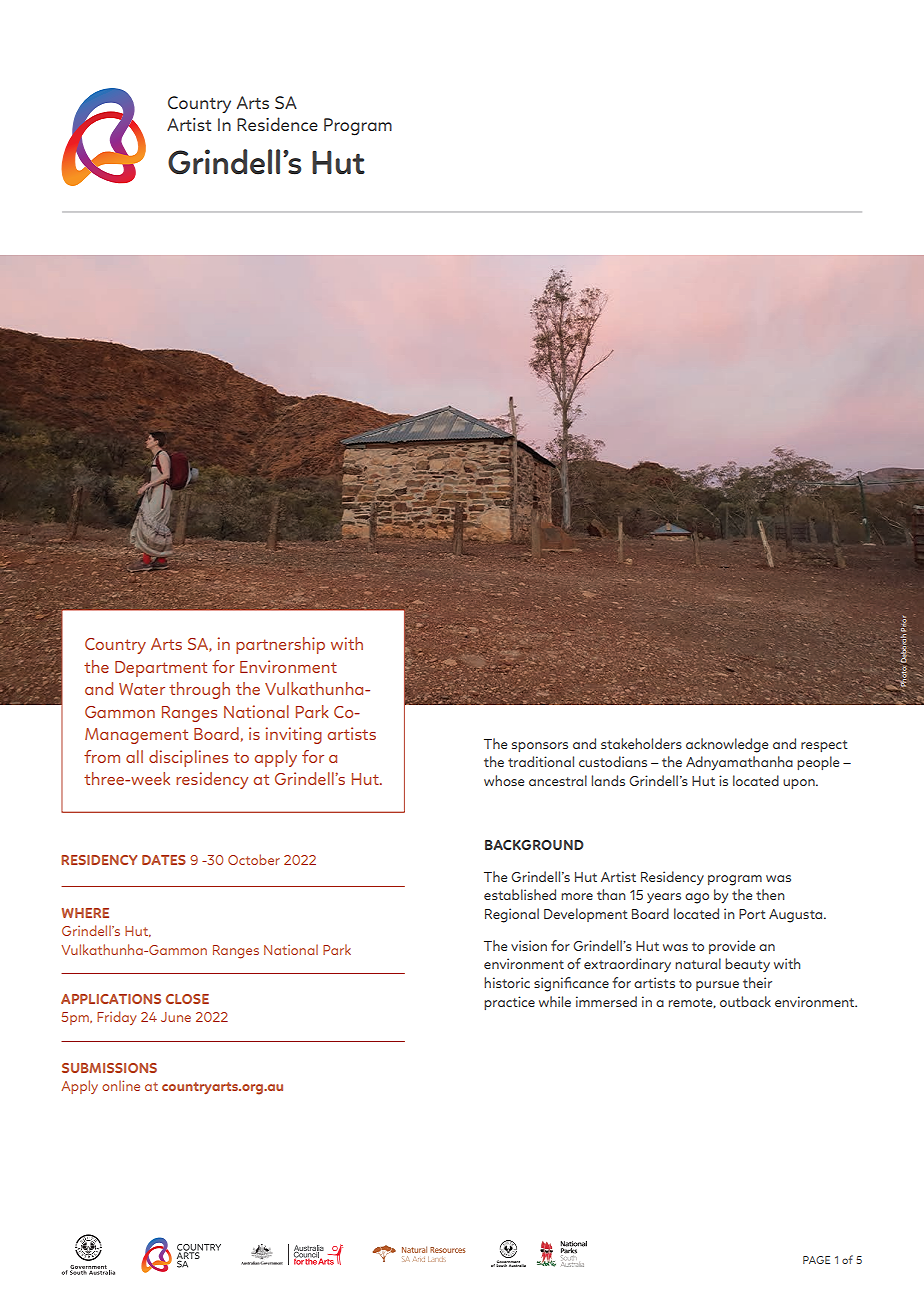 This image has height=1308, width=924. Describe the element at coordinates (816, 1260) in the image. I see `PAGE` at that location.
